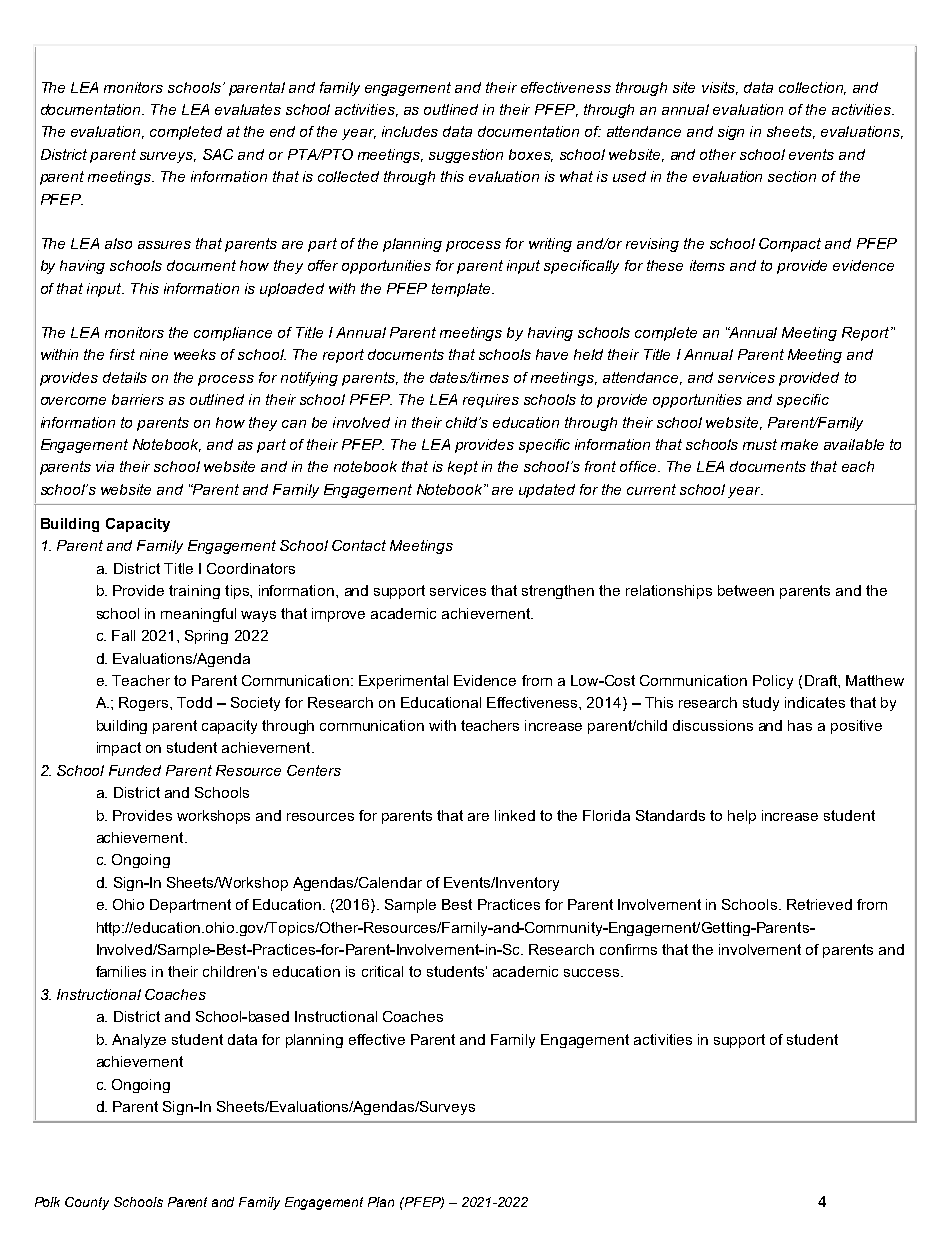  What do you see at coordinates (382, 971) in the image?
I see `critical` at bounding box center [382, 971].
